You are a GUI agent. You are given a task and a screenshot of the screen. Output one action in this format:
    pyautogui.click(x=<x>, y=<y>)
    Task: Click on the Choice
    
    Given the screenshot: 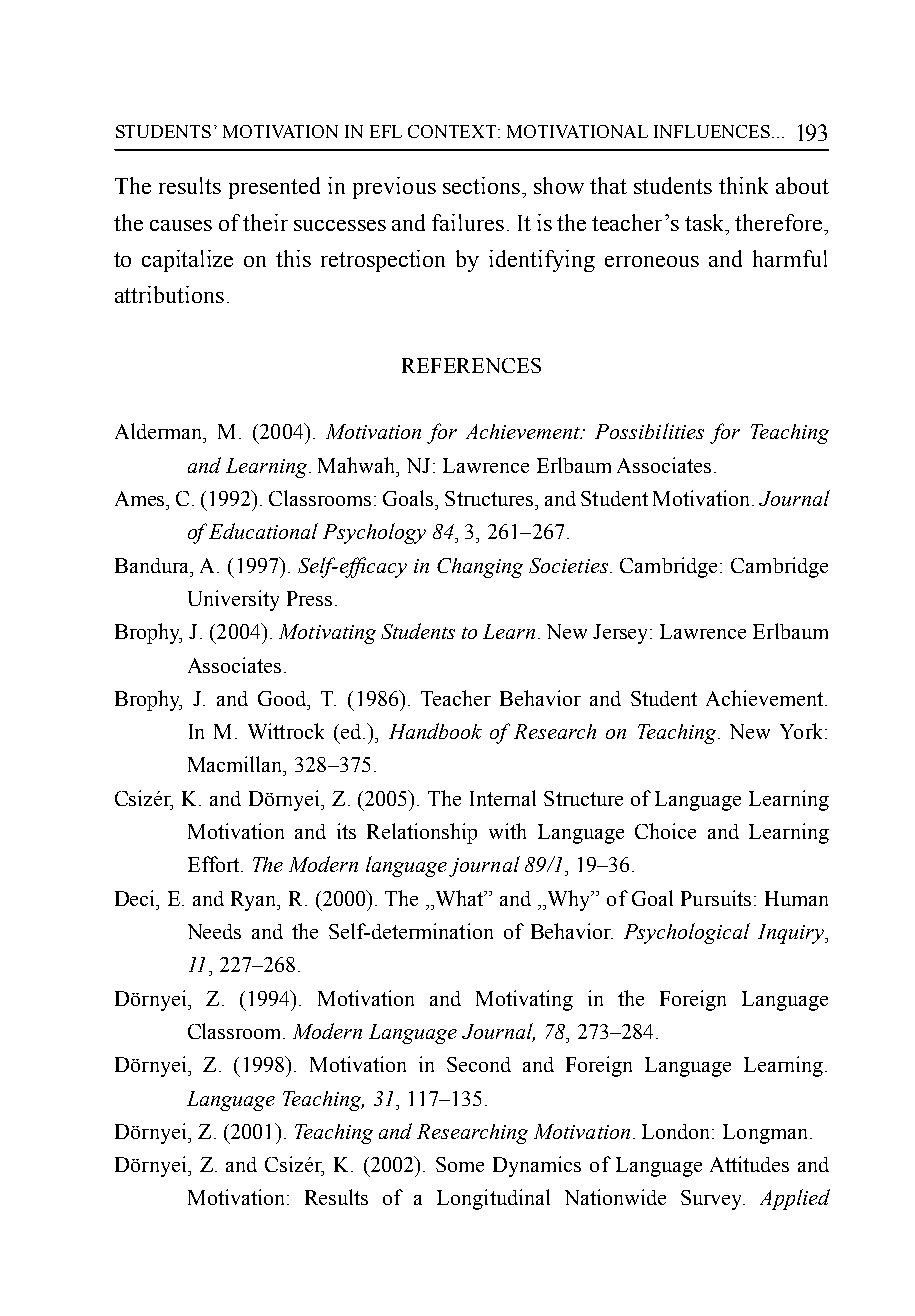 What is the action you would take?
    pyautogui.click(x=665, y=831)
